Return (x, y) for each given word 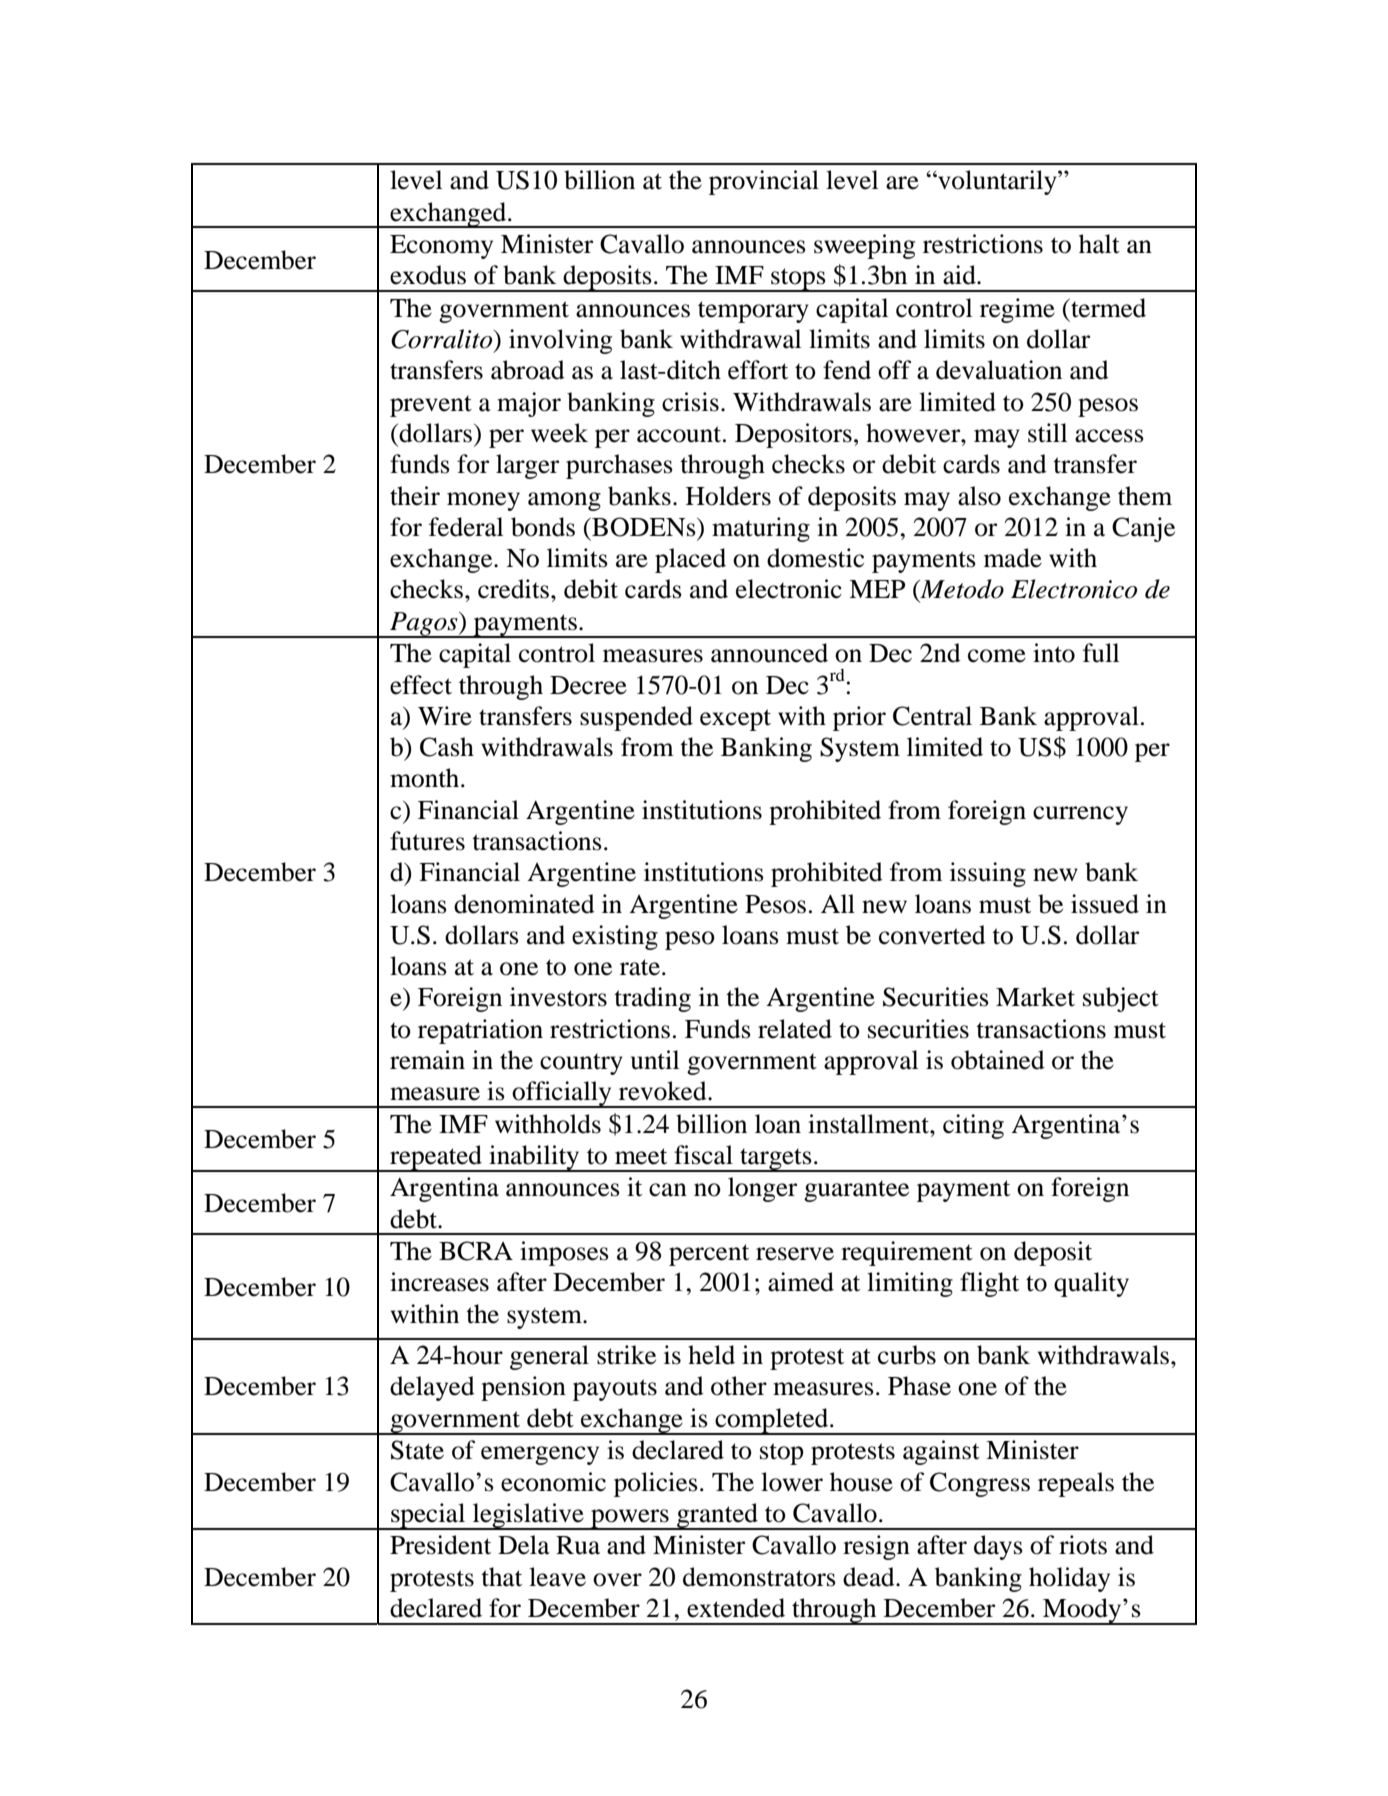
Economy (441, 247)
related (795, 1029)
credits (515, 589)
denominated (524, 904)
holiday (1069, 1579)
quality (1091, 1284)
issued (1105, 904)
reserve (795, 1254)
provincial (764, 182)
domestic (815, 558)
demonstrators (759, 1577)
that (501, 1577)
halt (1099, 244)
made (1013, 558)
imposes (564, 1253)
